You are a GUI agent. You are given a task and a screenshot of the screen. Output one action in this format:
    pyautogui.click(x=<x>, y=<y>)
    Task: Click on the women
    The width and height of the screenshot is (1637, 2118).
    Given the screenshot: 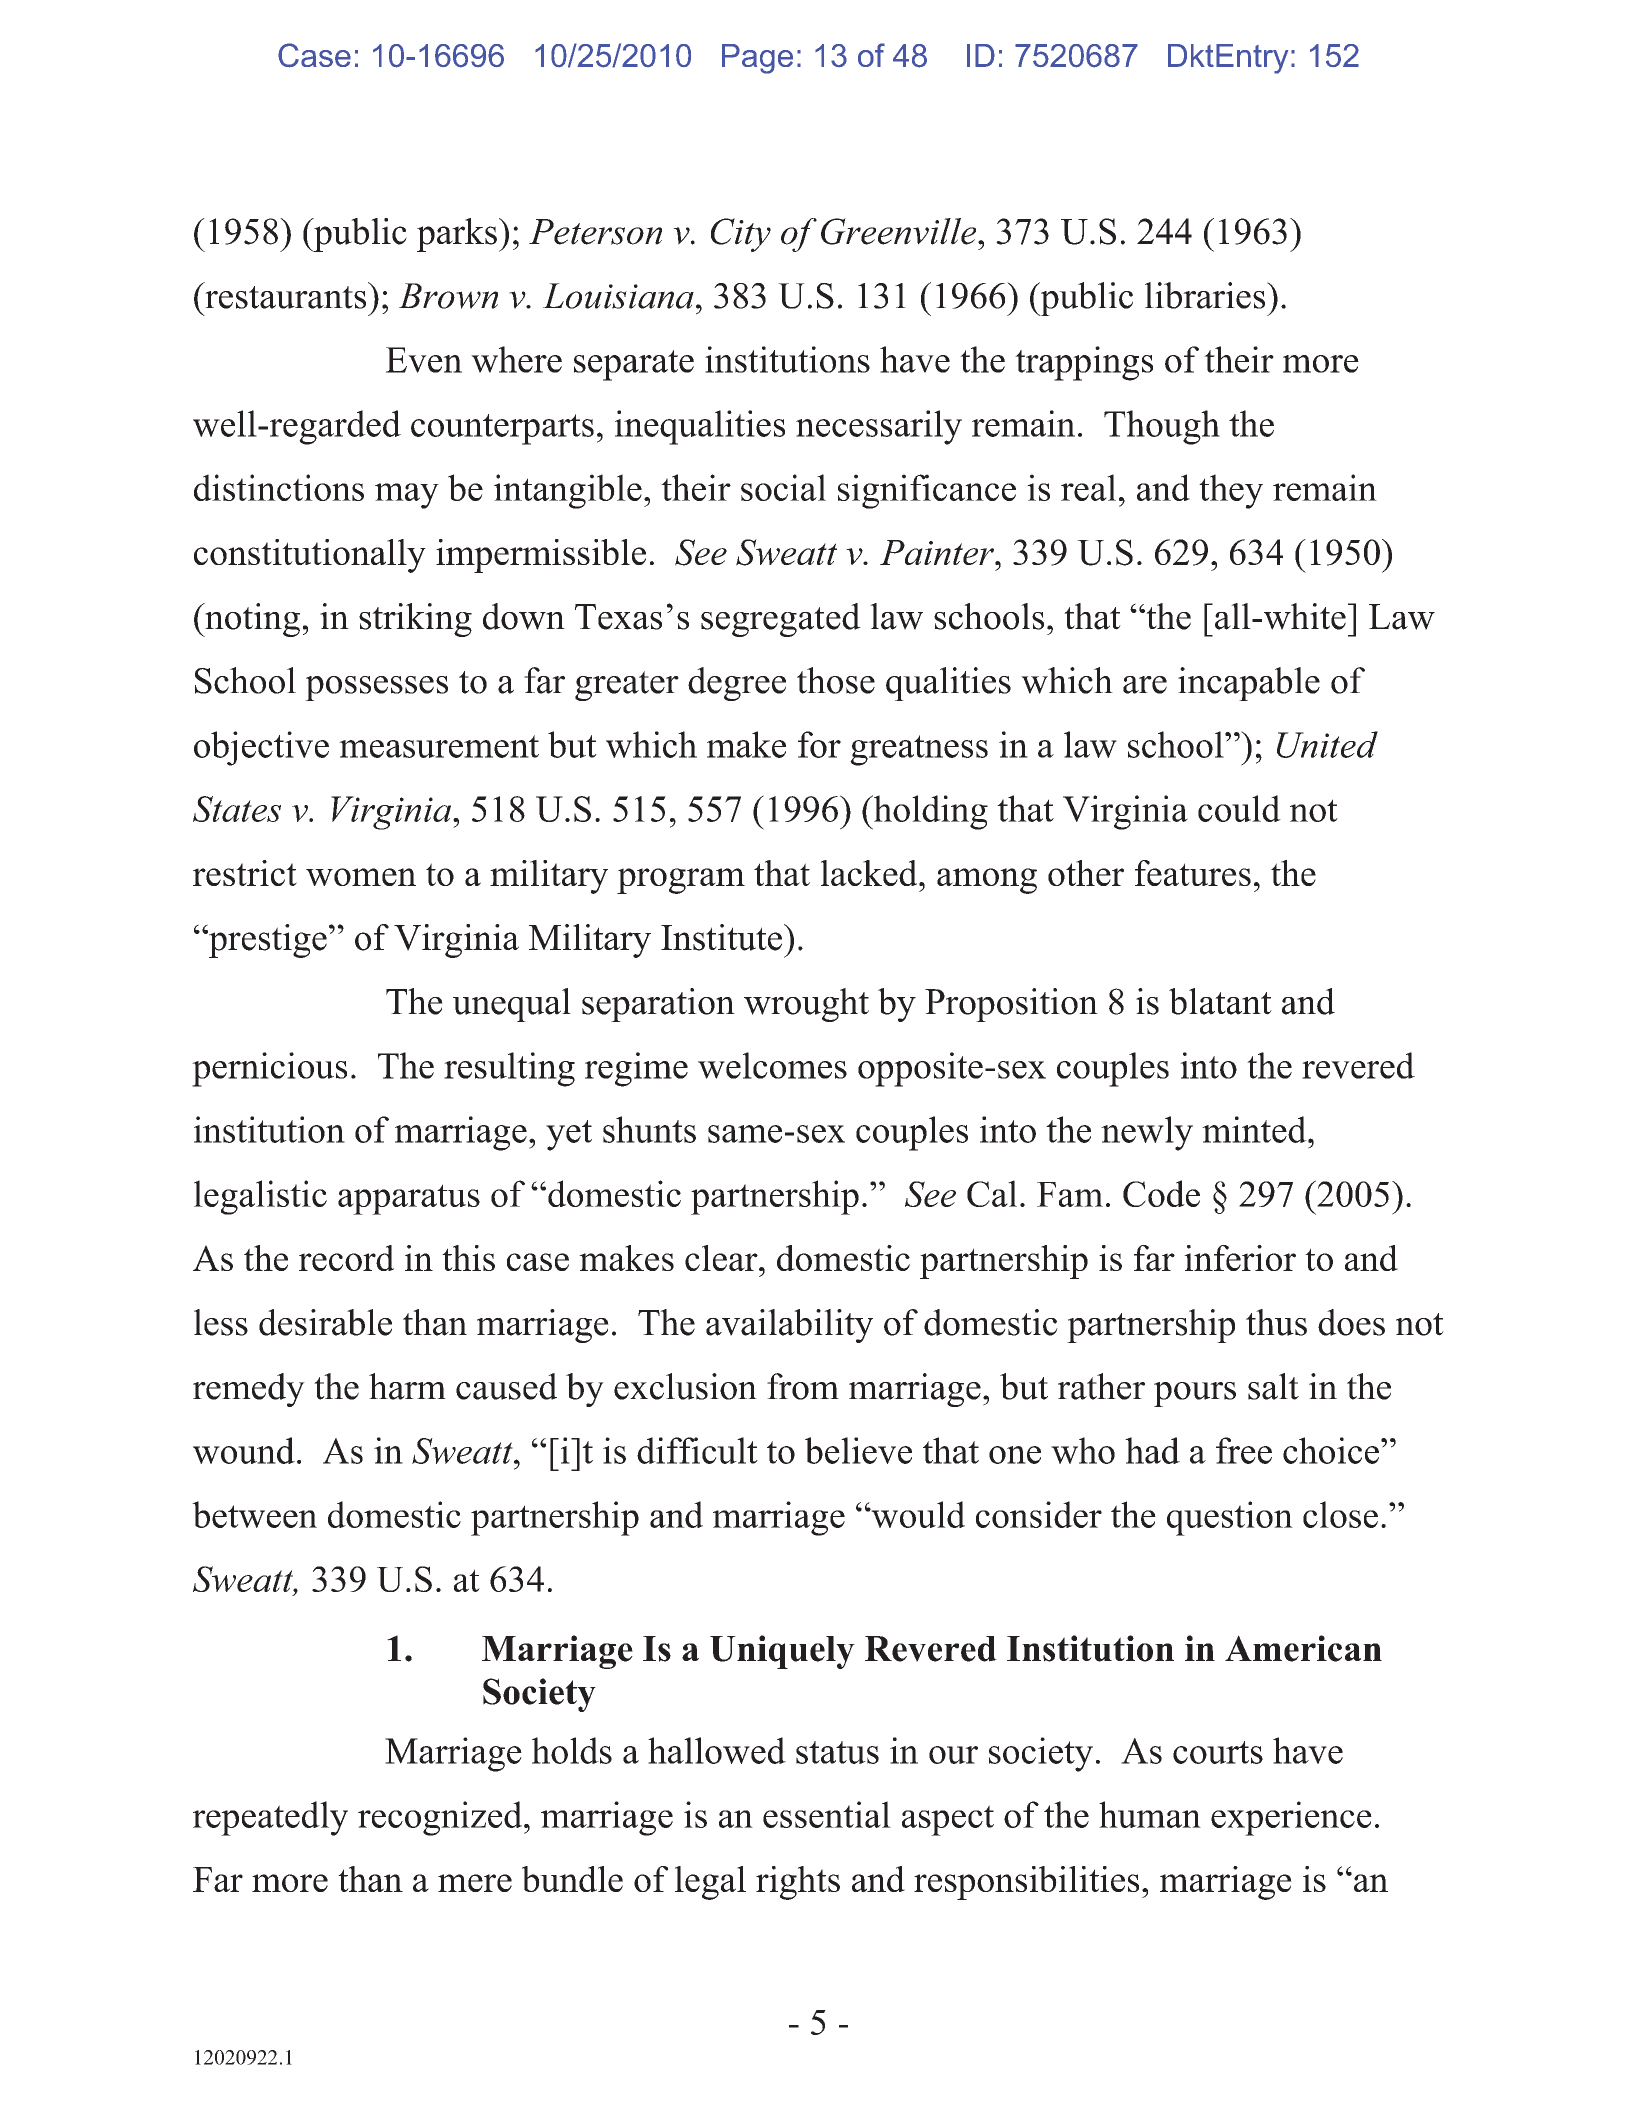 What is the action you would take?
    pyautogui.click(x=361, y=877)
